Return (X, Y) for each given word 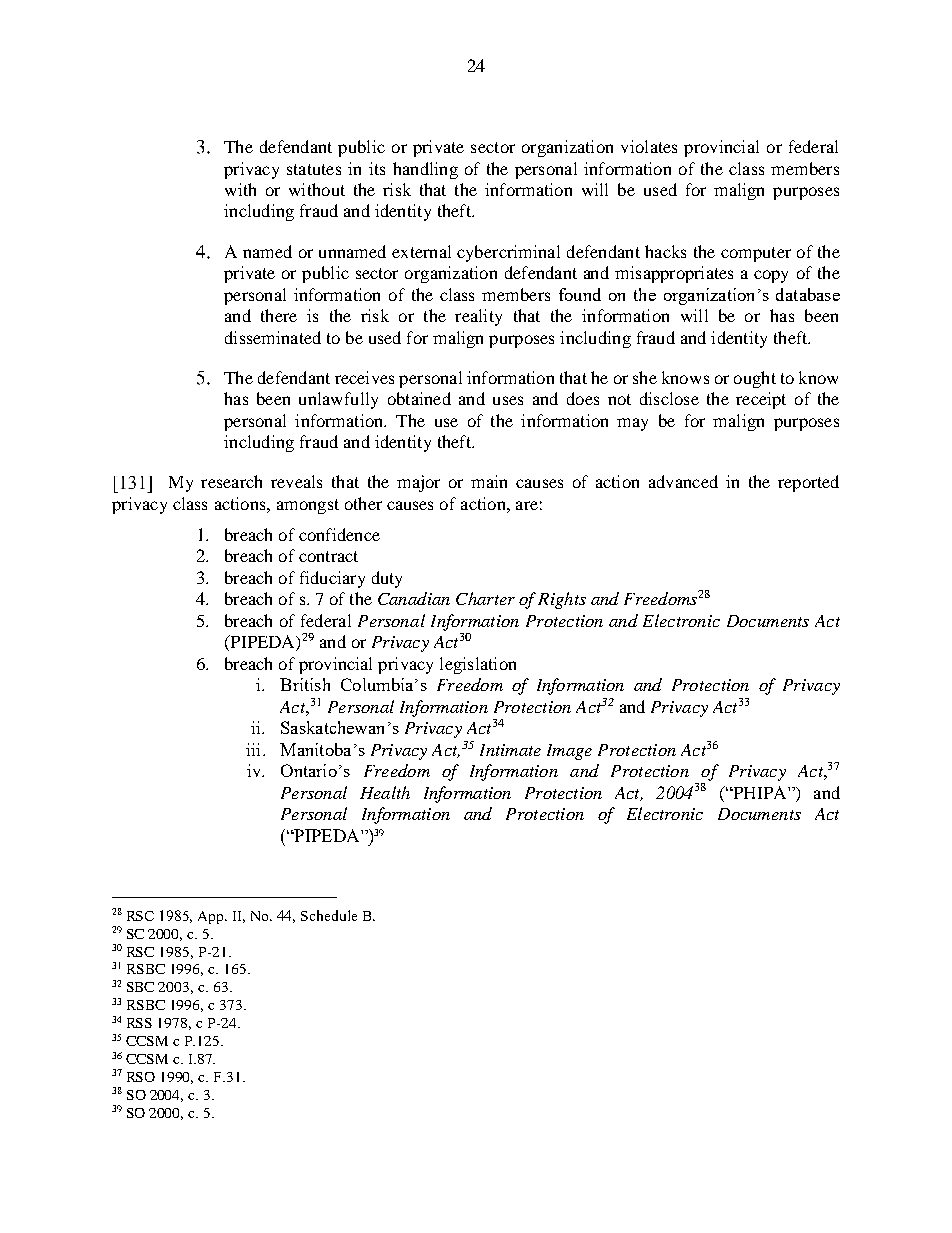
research (231, 481)
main (489, 481)
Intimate (510, 750)
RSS (139, 1023)
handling (425, 170)
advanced (683, 481)
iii (255, 749)
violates (649, 146)
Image (569, 752)
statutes (314, 169)
